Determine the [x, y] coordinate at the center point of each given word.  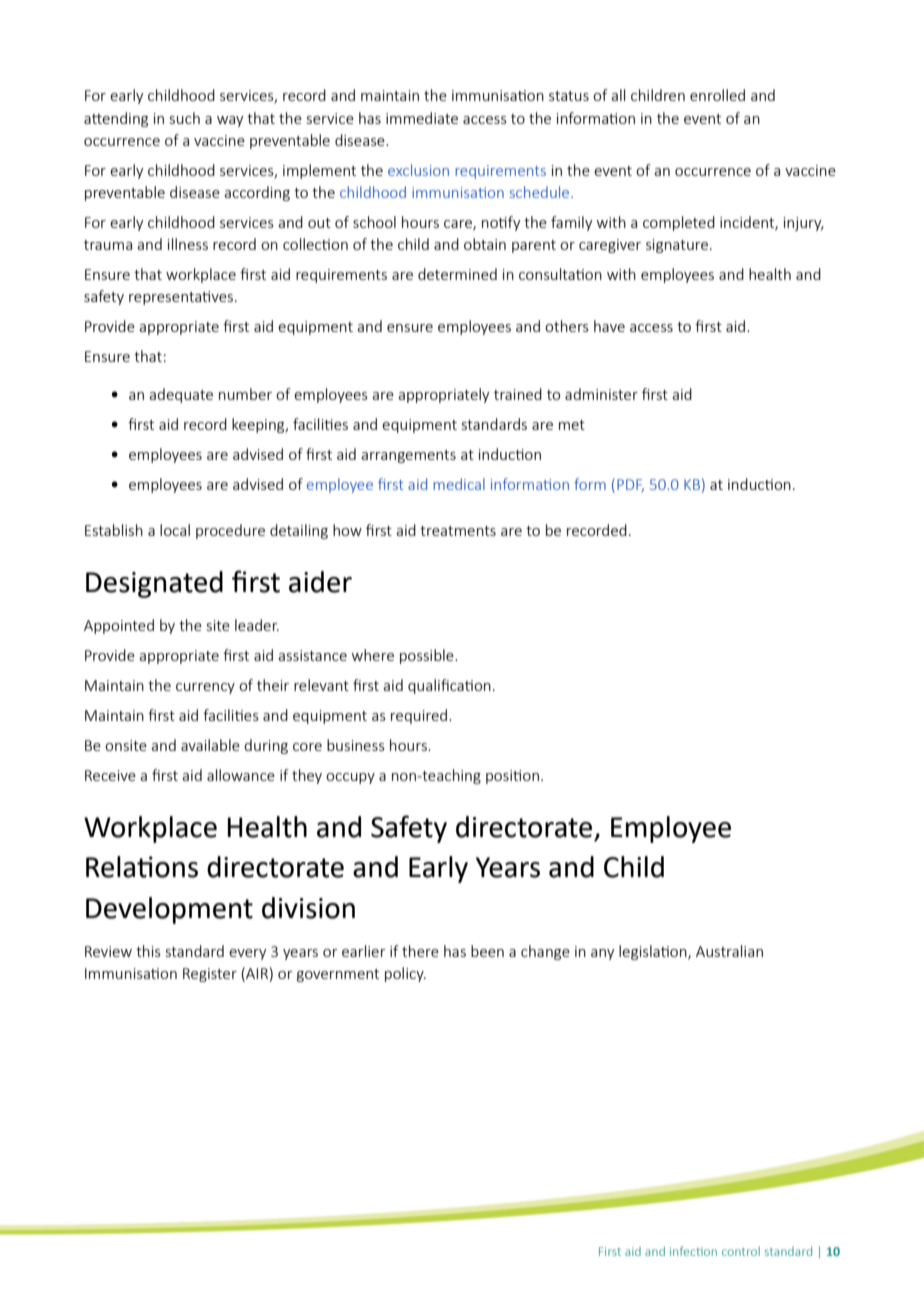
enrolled [717, 95]
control [741, 1251]
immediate [422, 118]
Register [210, 975]
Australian [729, 951]
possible [428, 656]
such [185, 118]
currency [205, 688]
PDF [630, 485]
